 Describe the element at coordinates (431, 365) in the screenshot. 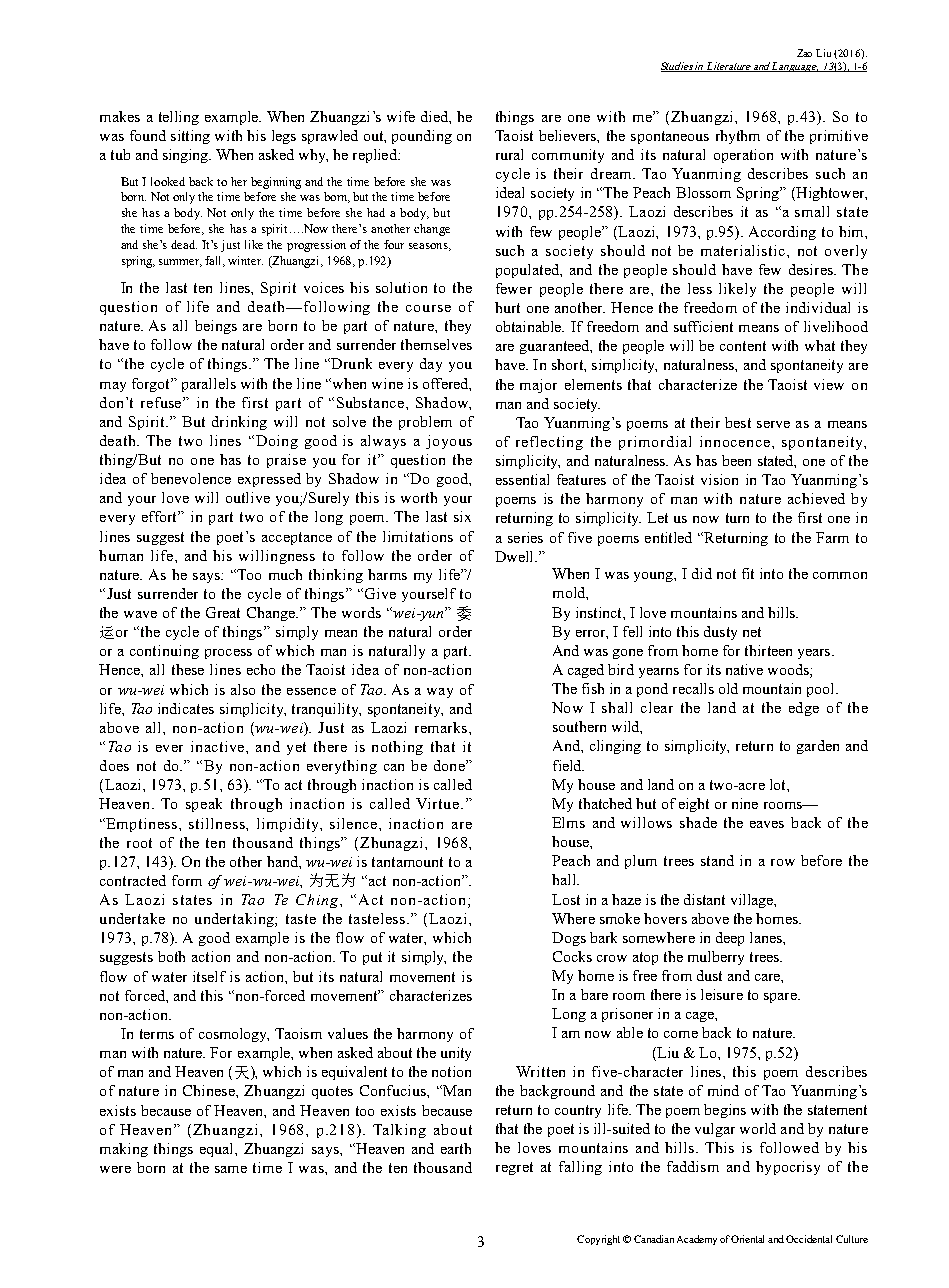

I see `day` at that location.
